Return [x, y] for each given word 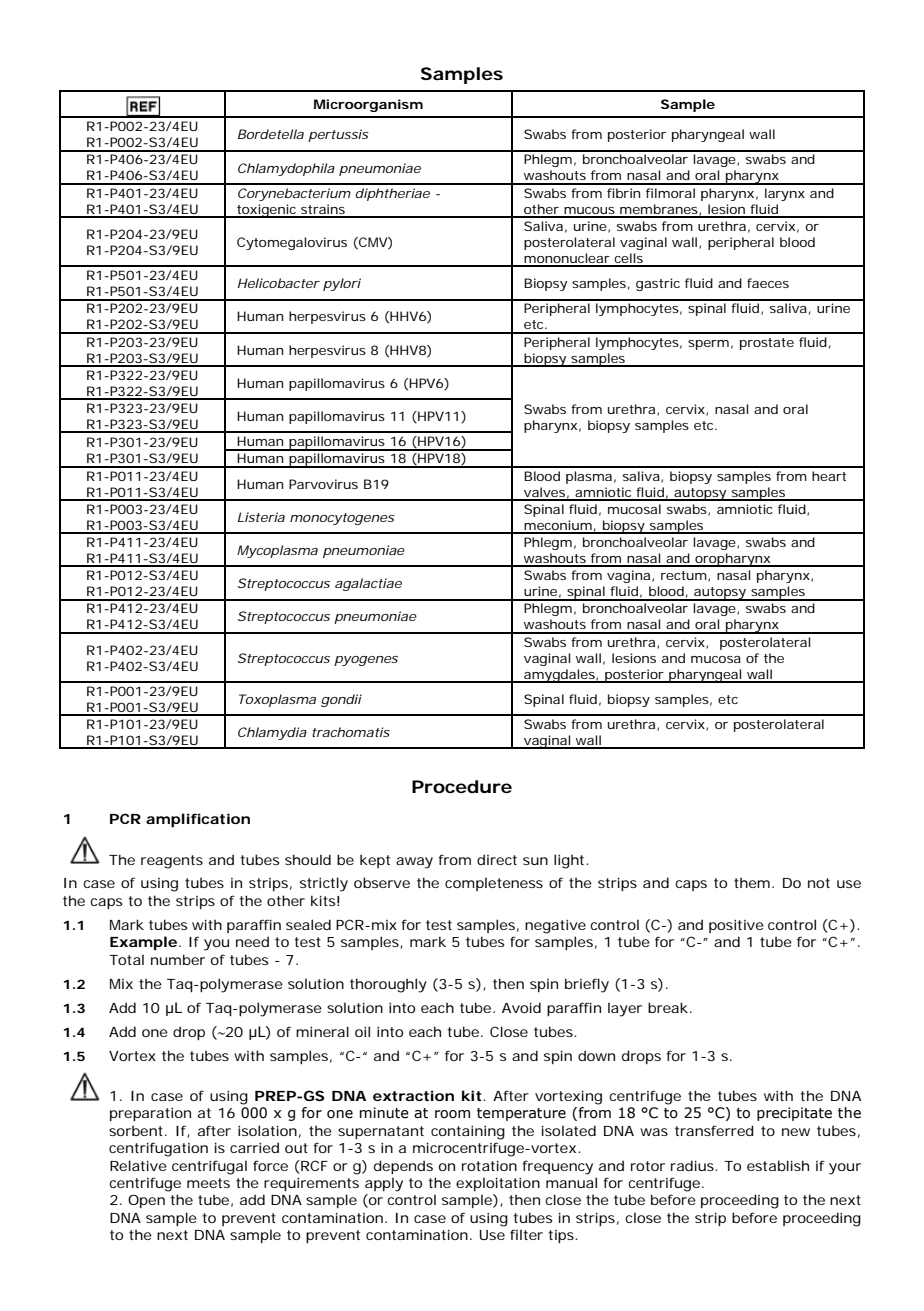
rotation [489, 1166]
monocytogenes [342, 519]
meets [208, 1183]
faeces [768, 283]
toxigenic [266, 211]
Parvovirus [323, 484]
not [819, 883]
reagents [172, 862]
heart [829, 476]
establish [778, 1165]
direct [497, 859]
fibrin [623, 193]
